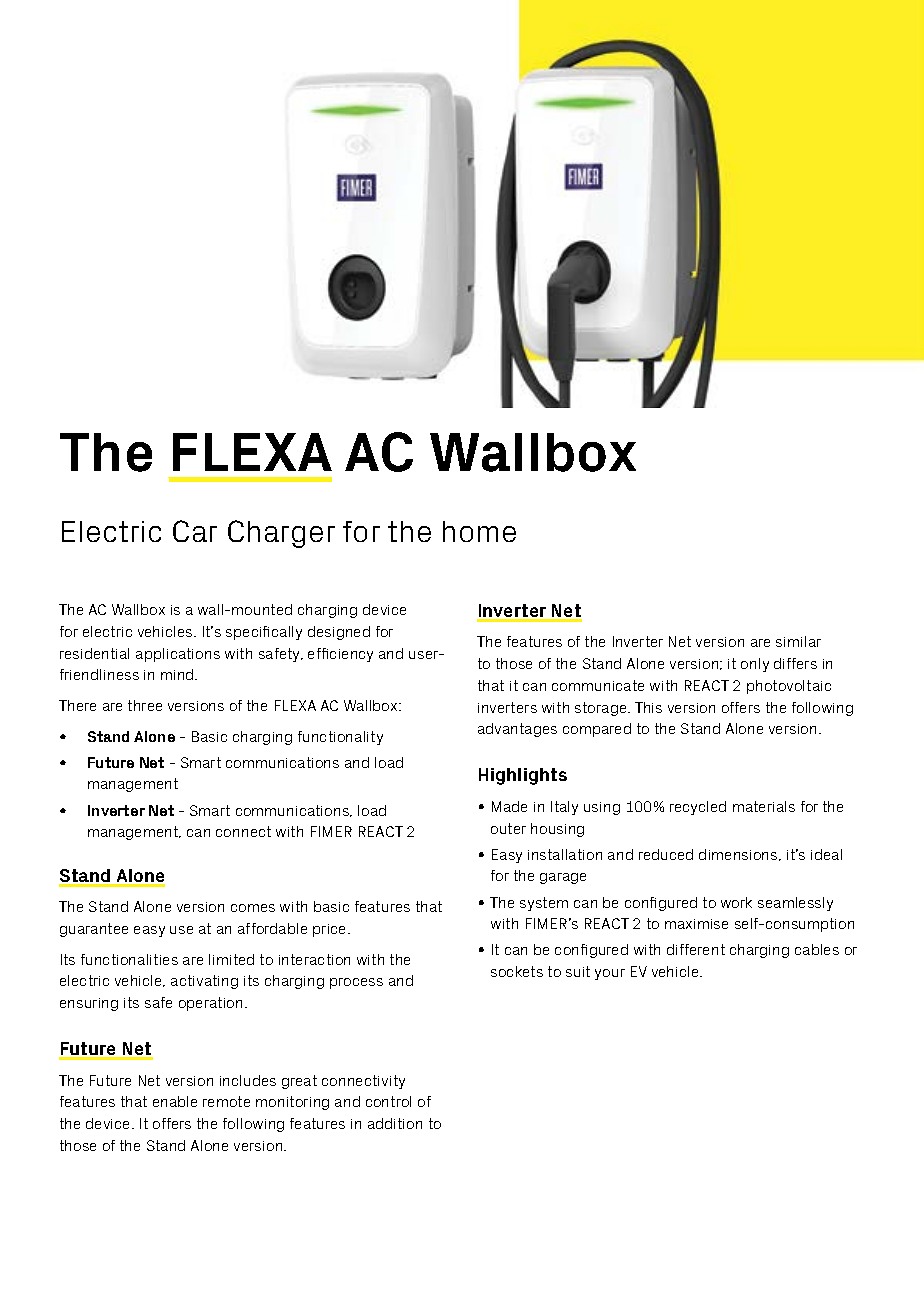 The height and width of the screenshot is (1308, 924). Describe the element at coordinates (798, 641) in the screenshot. I see `similar` at that location.
